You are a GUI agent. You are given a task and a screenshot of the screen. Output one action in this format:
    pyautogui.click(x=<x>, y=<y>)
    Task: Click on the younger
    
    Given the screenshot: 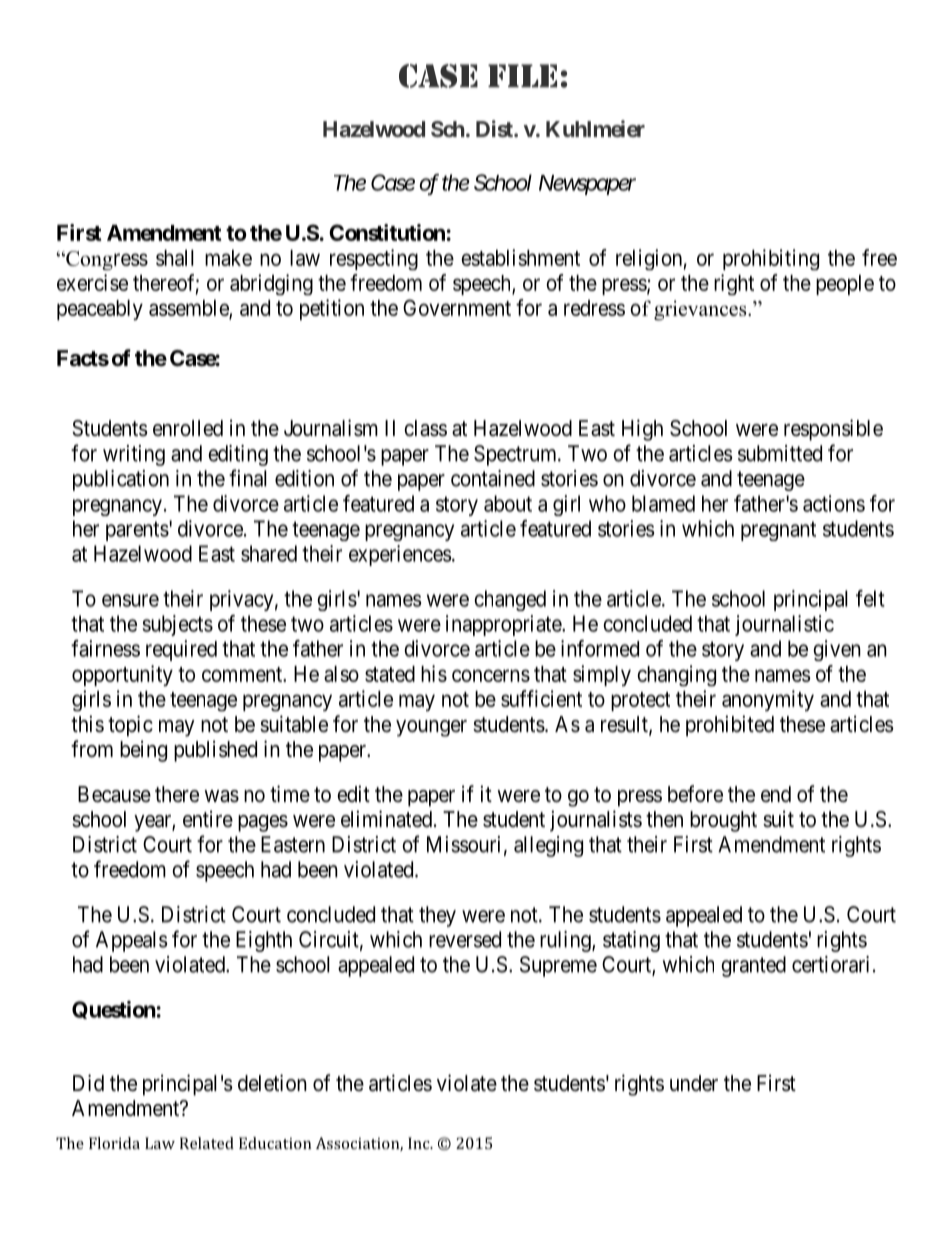 What is the action you would take?
    pyautogui.click(x=431, y=728)
